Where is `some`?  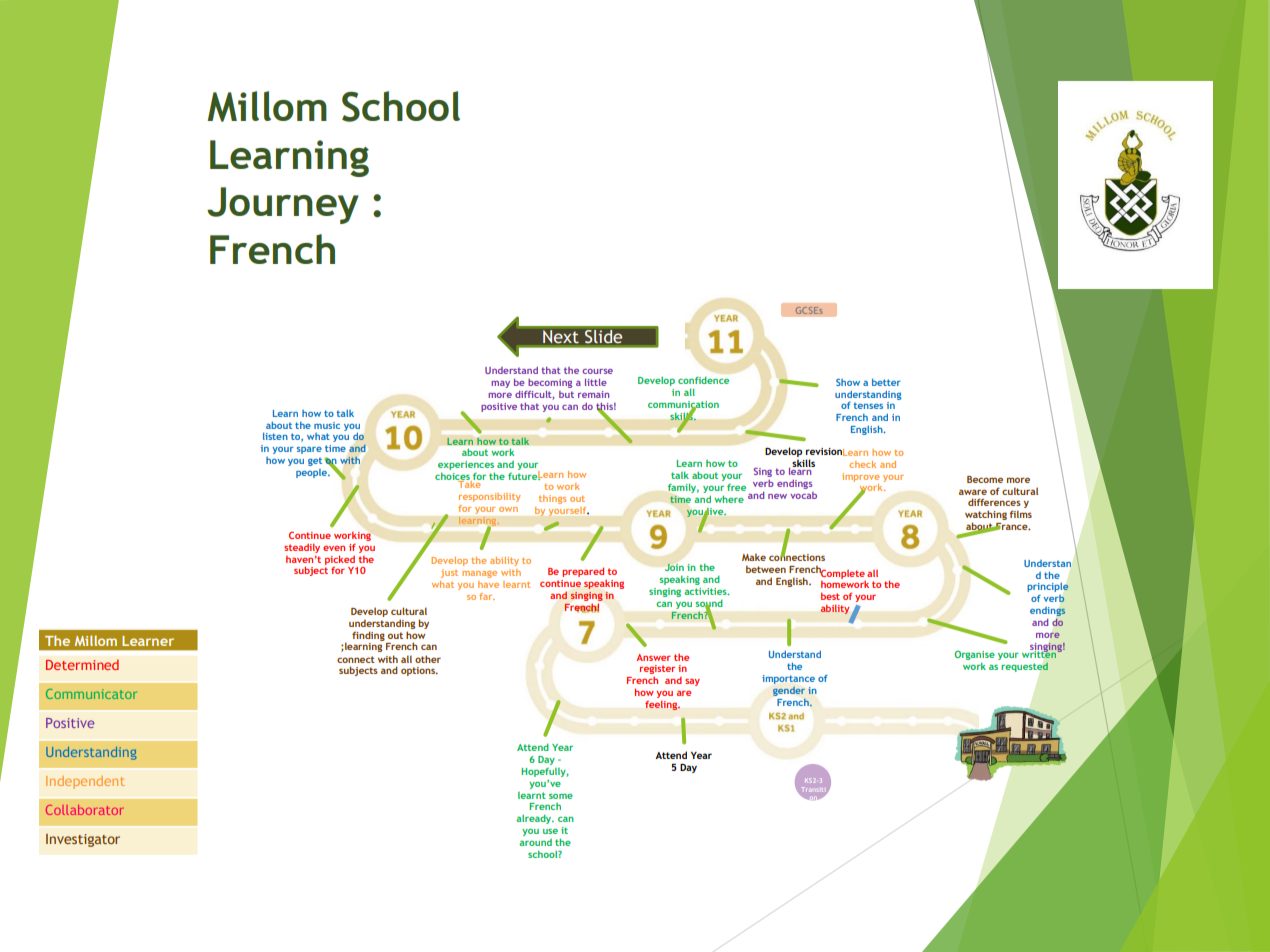 some is located at coordinates (561, 796).
